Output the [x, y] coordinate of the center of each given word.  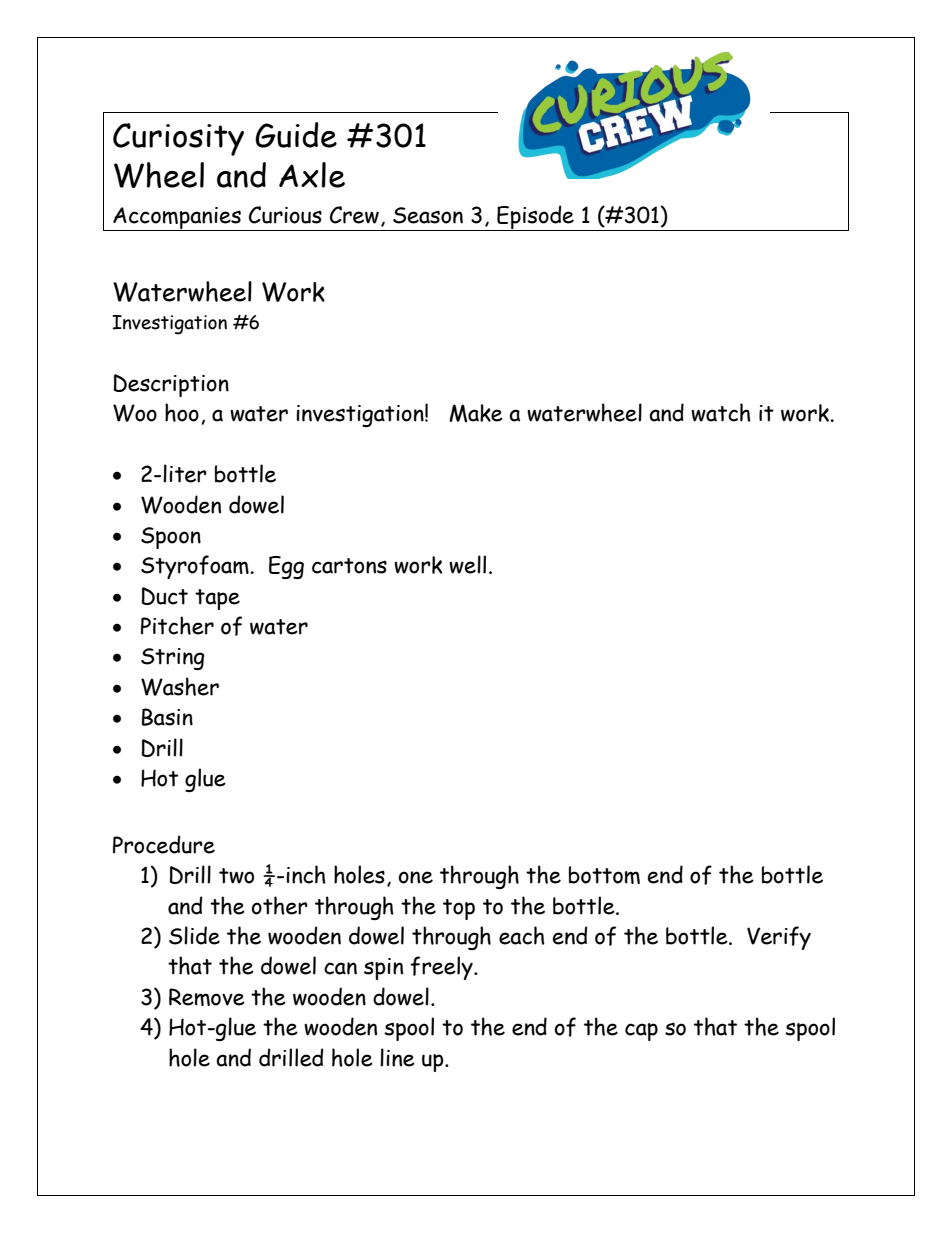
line [397, 1057]
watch [721, 412]
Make [476, 413]
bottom [604, 875]
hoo [182, 412]
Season [428, 215]
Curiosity [178, 139]
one [415, 877]
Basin [167, 717]
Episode [535, 218]
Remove [207, 997]
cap [641, 1032]
